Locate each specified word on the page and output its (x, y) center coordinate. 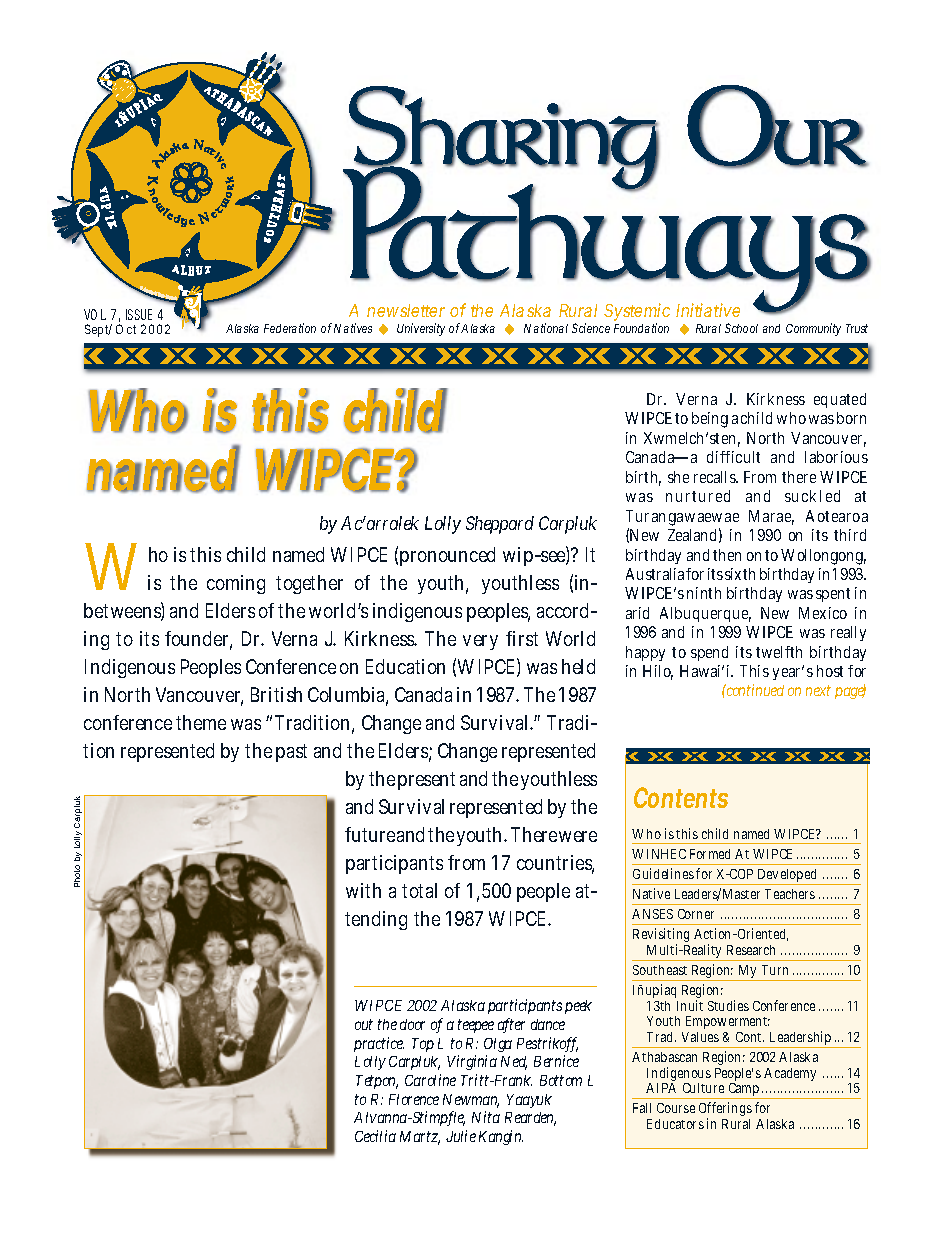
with (363, 890)
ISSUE (139, 314)
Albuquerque (705, 614)
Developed (788, 877)
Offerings (725, 1111)
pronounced (447, 556)
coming (236, 584)
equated (840, 400)
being (710, 420)
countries (555, 864)
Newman (471, 1101)
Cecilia (375, 1136)
